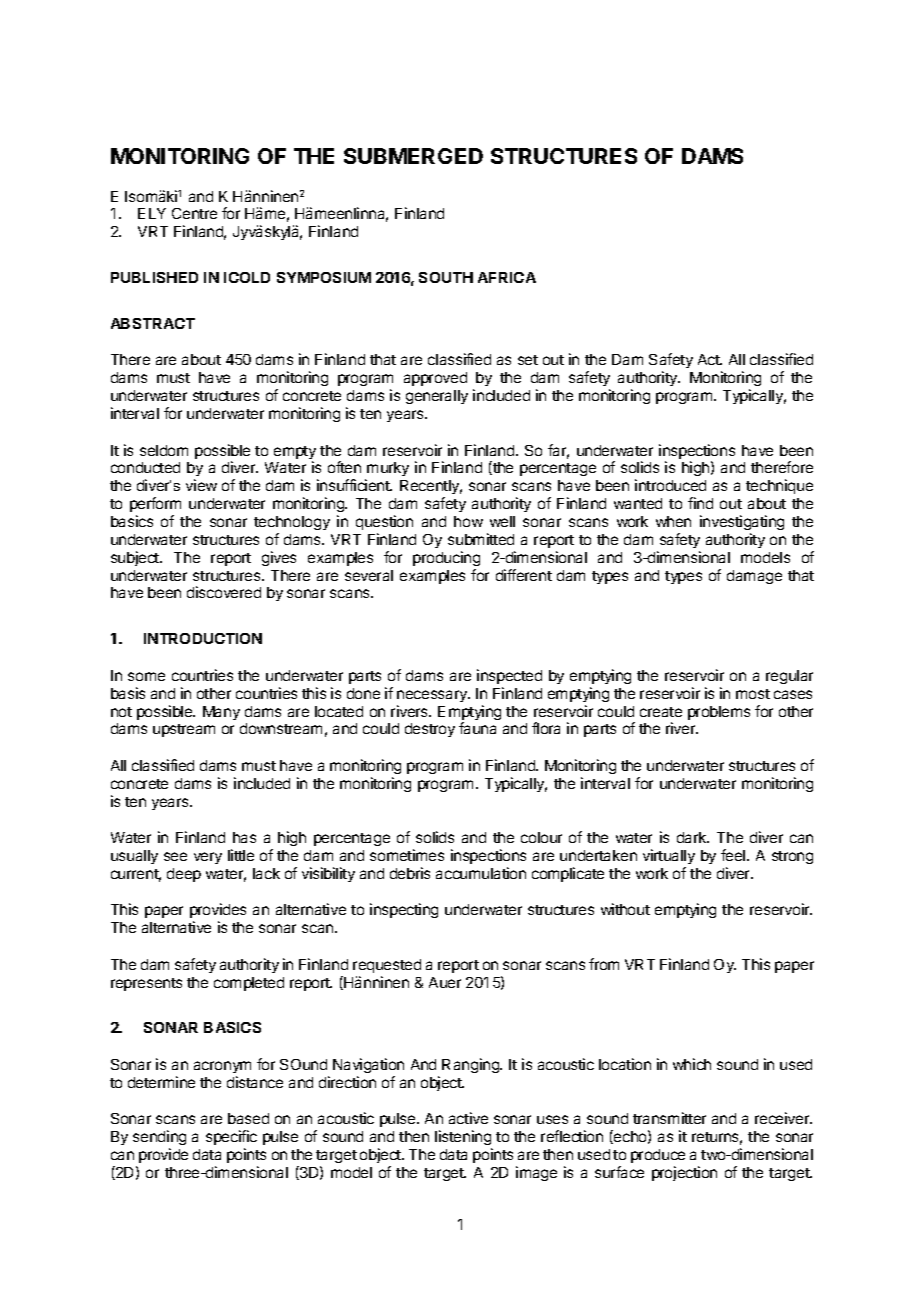 This image has width=924, height=1308. Describe the element at coordinates (507, 277) in the image. I see `AFRICA` at that location.
